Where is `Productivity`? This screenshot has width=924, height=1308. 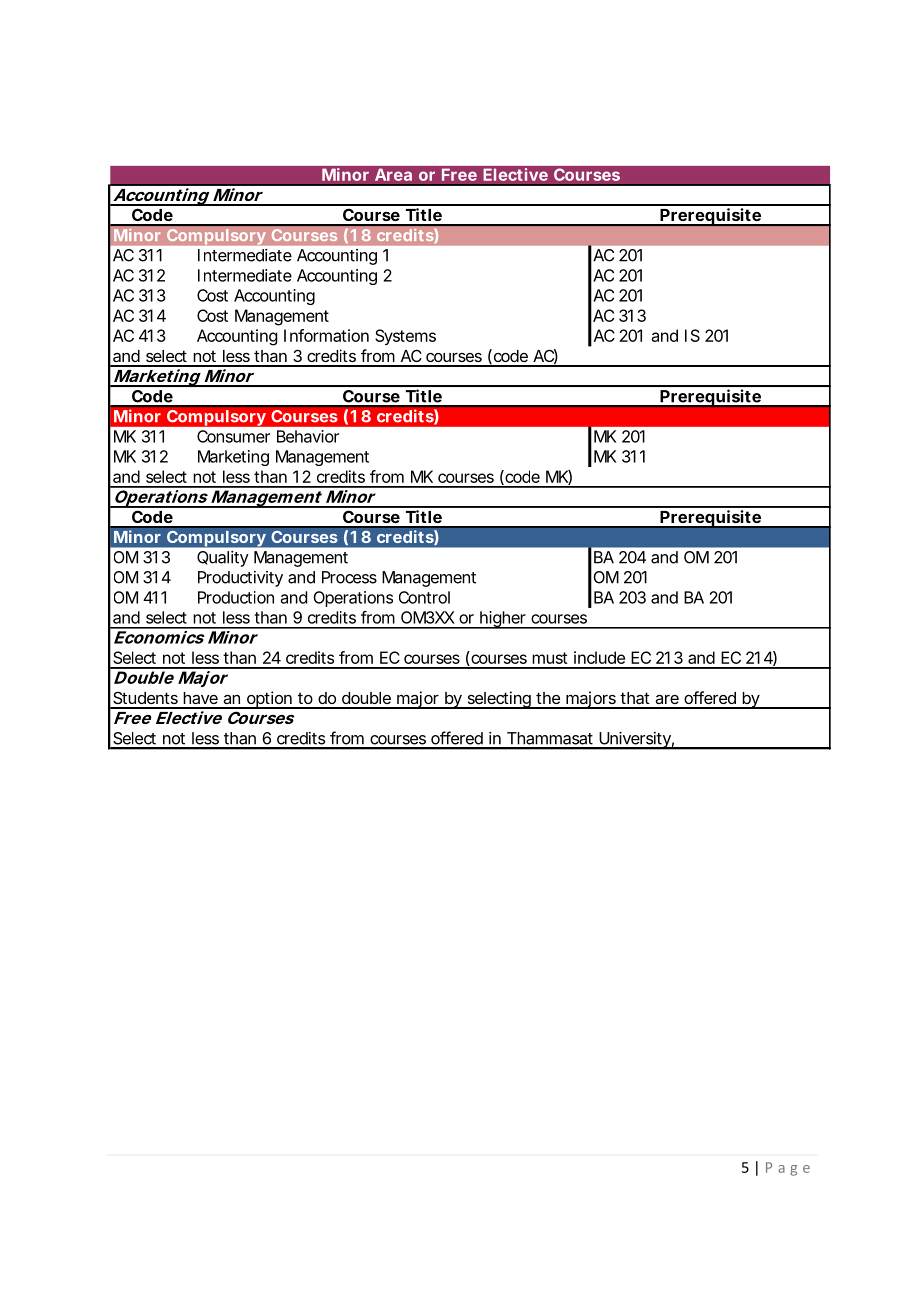
Productivity is located at coordinates (240, 579).
